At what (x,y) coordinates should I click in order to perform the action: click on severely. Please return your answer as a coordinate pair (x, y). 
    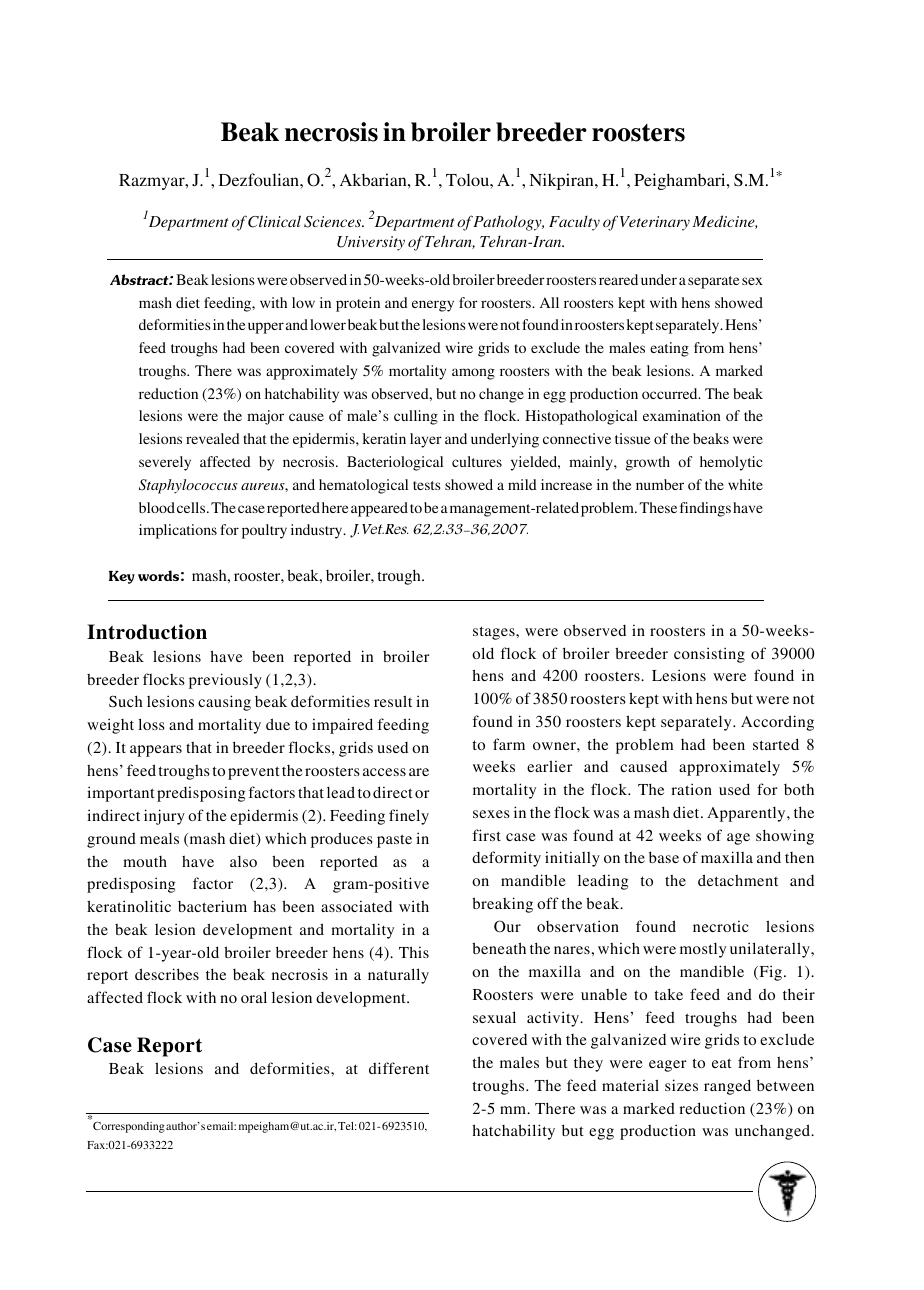
    Looking at the image, I should click on (165, 463).
